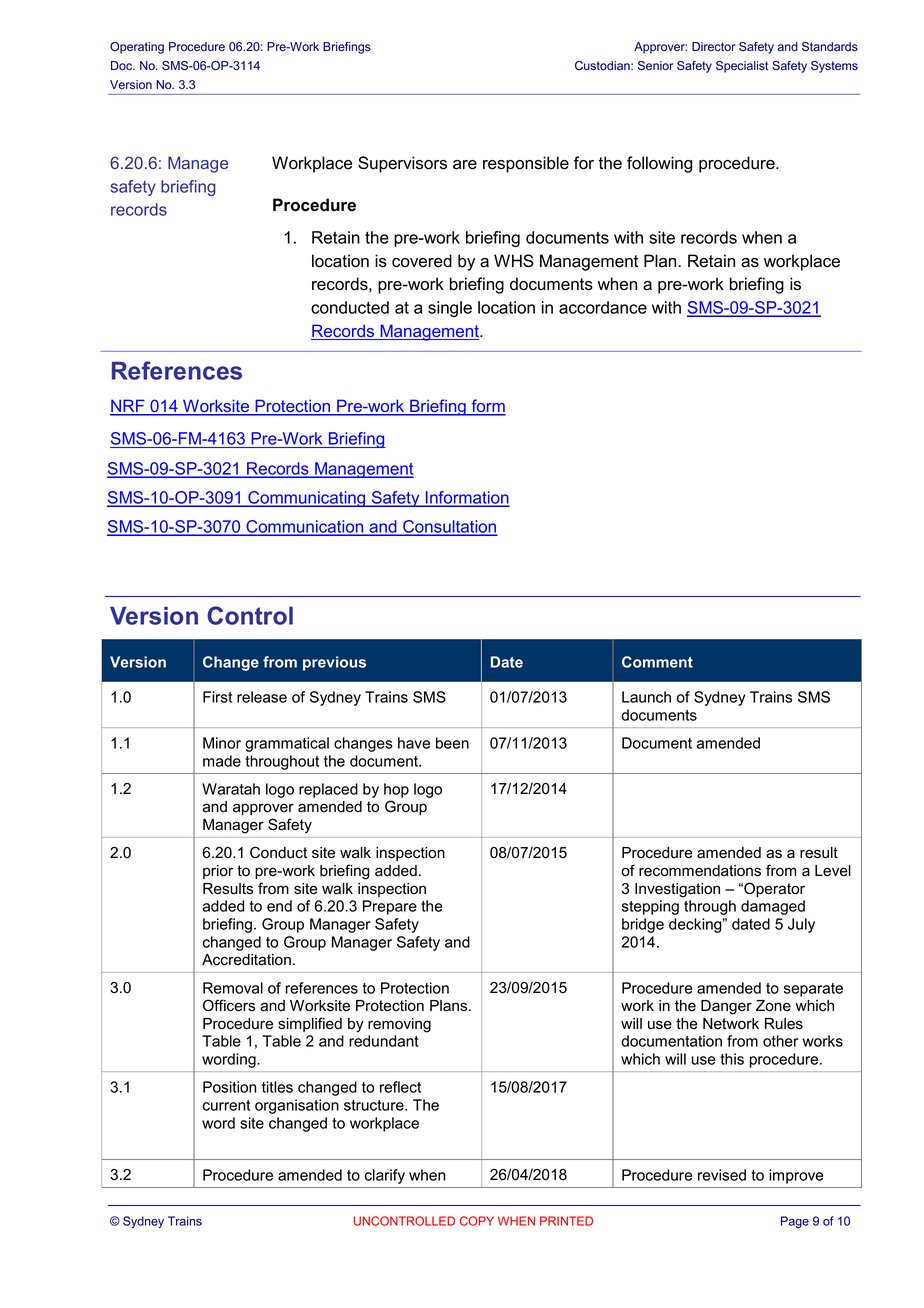 The image size is (924, 1308). I want to click on Zone, so click(773, 1006).
